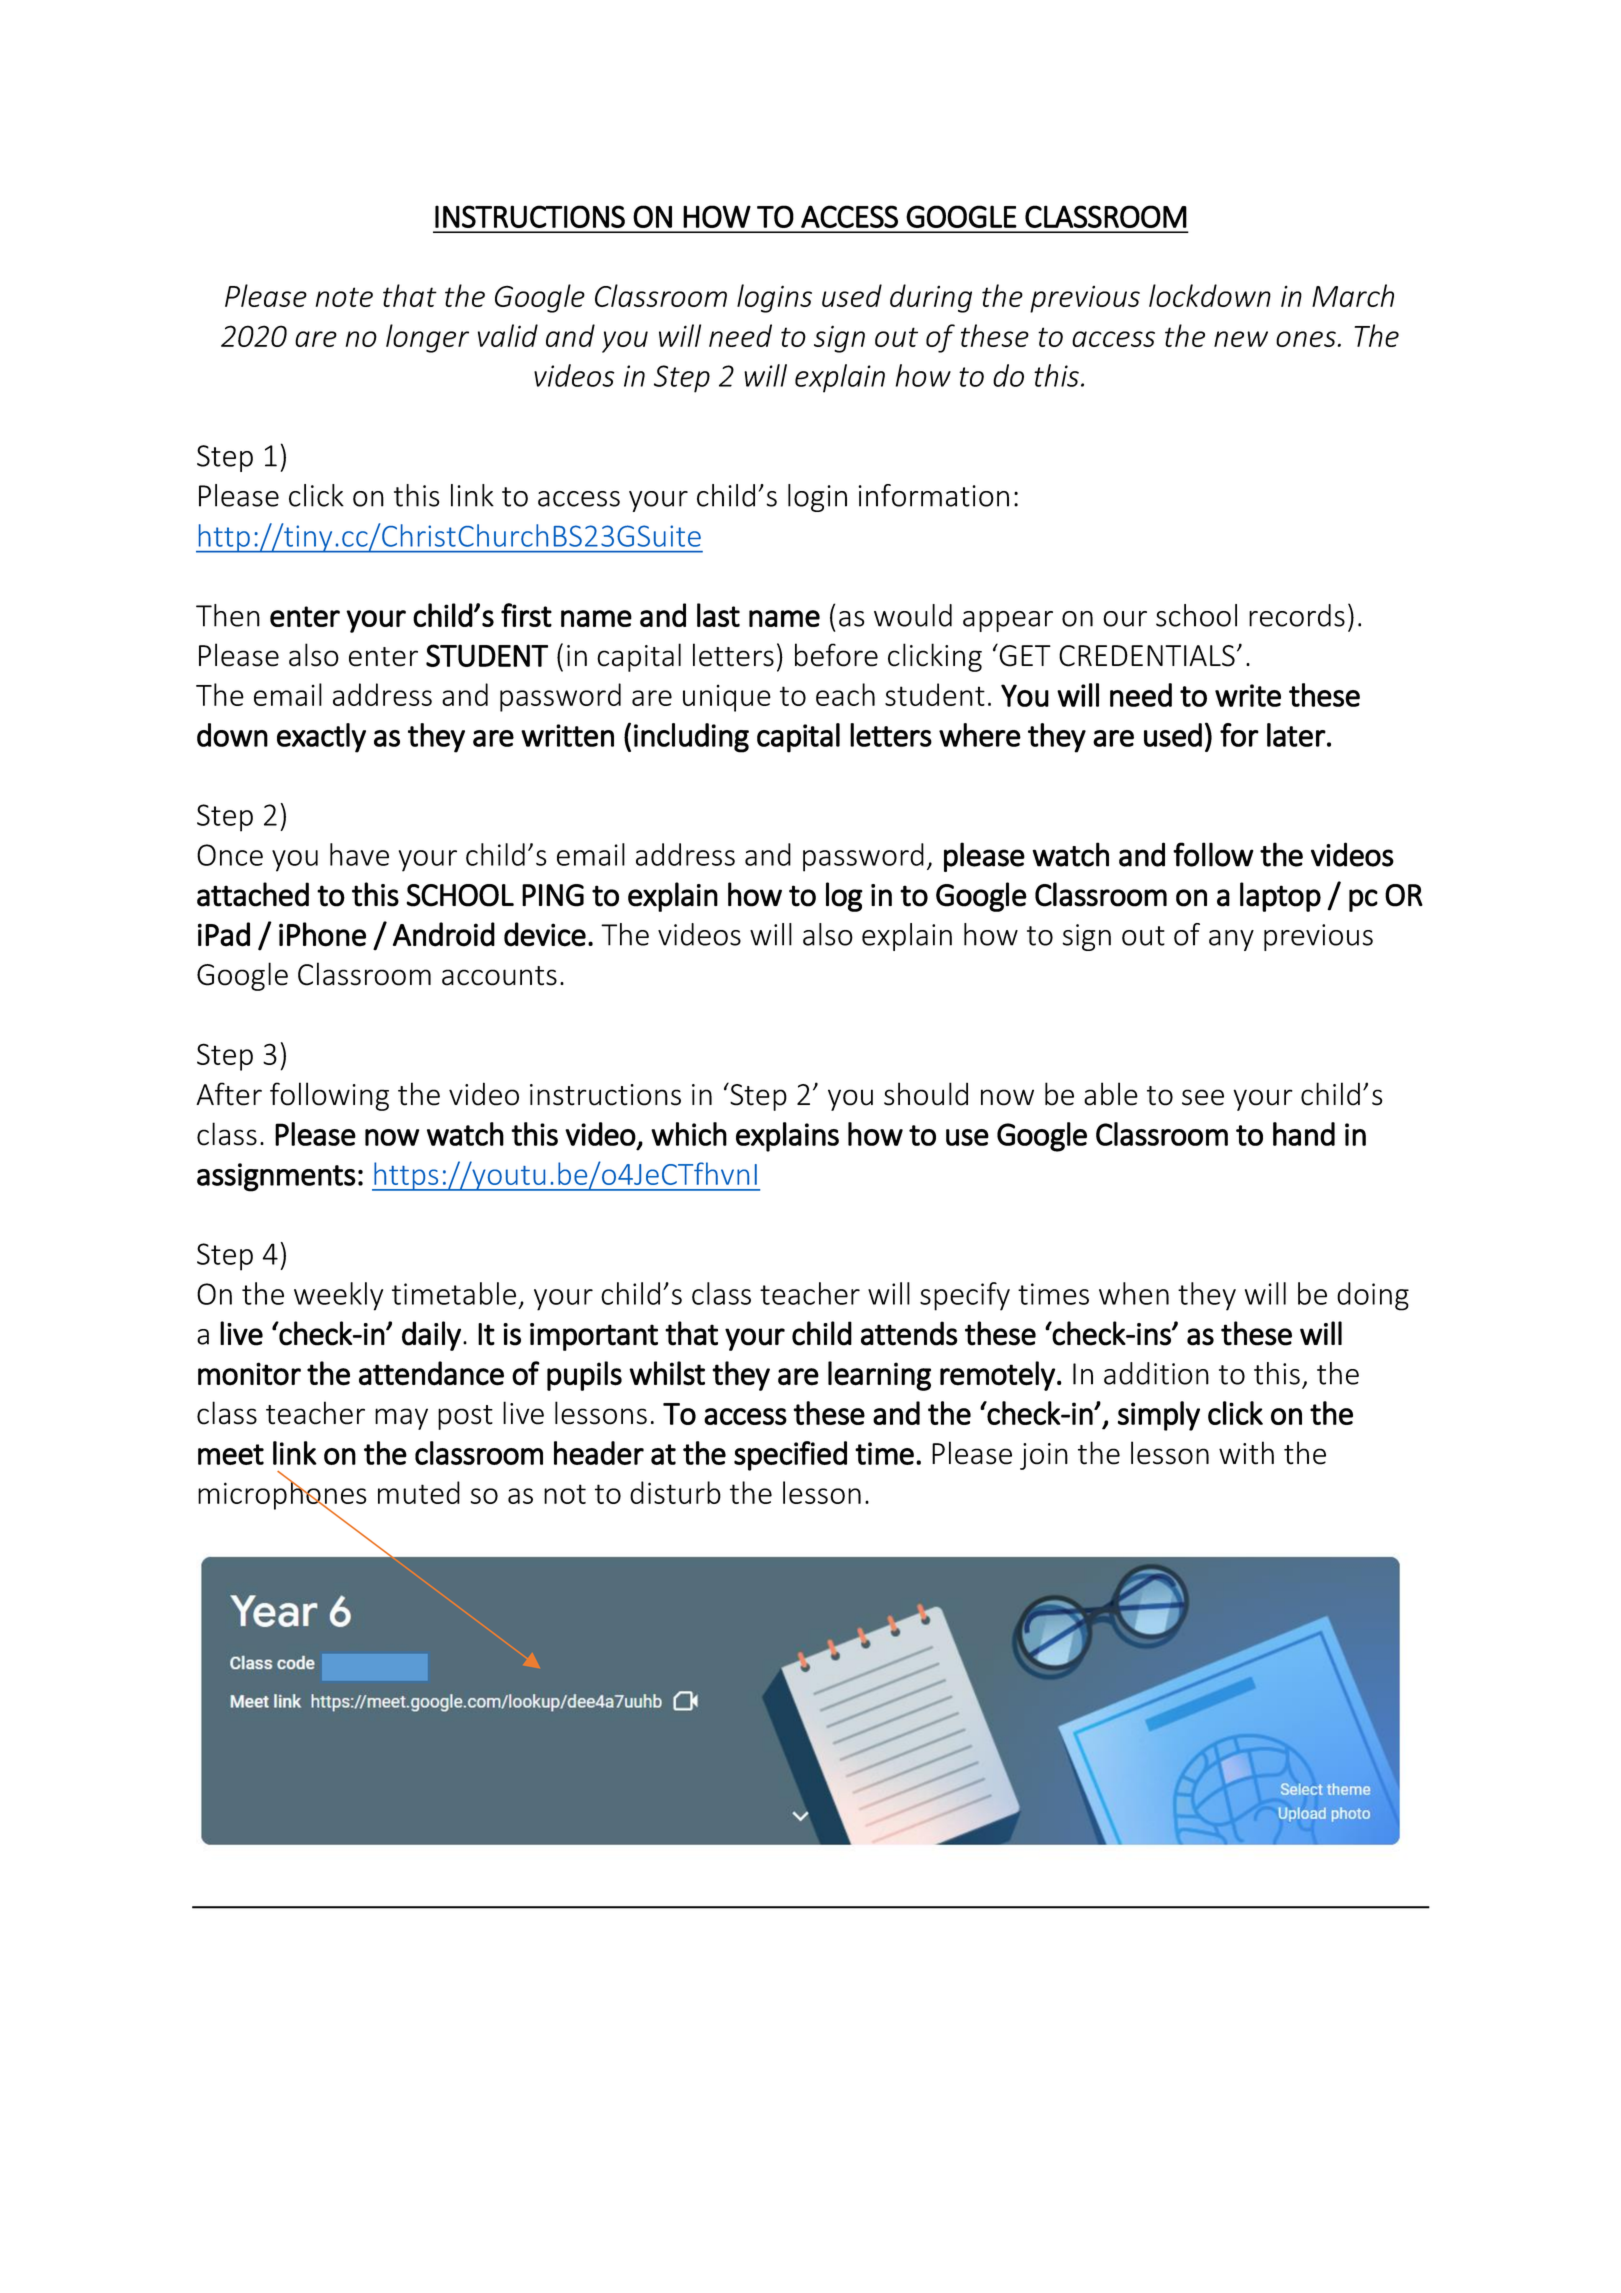 The height and width of the page is (2293, 1621). Describe the element at coordinates (228, 615) in the page. I see `Then` at that location.
